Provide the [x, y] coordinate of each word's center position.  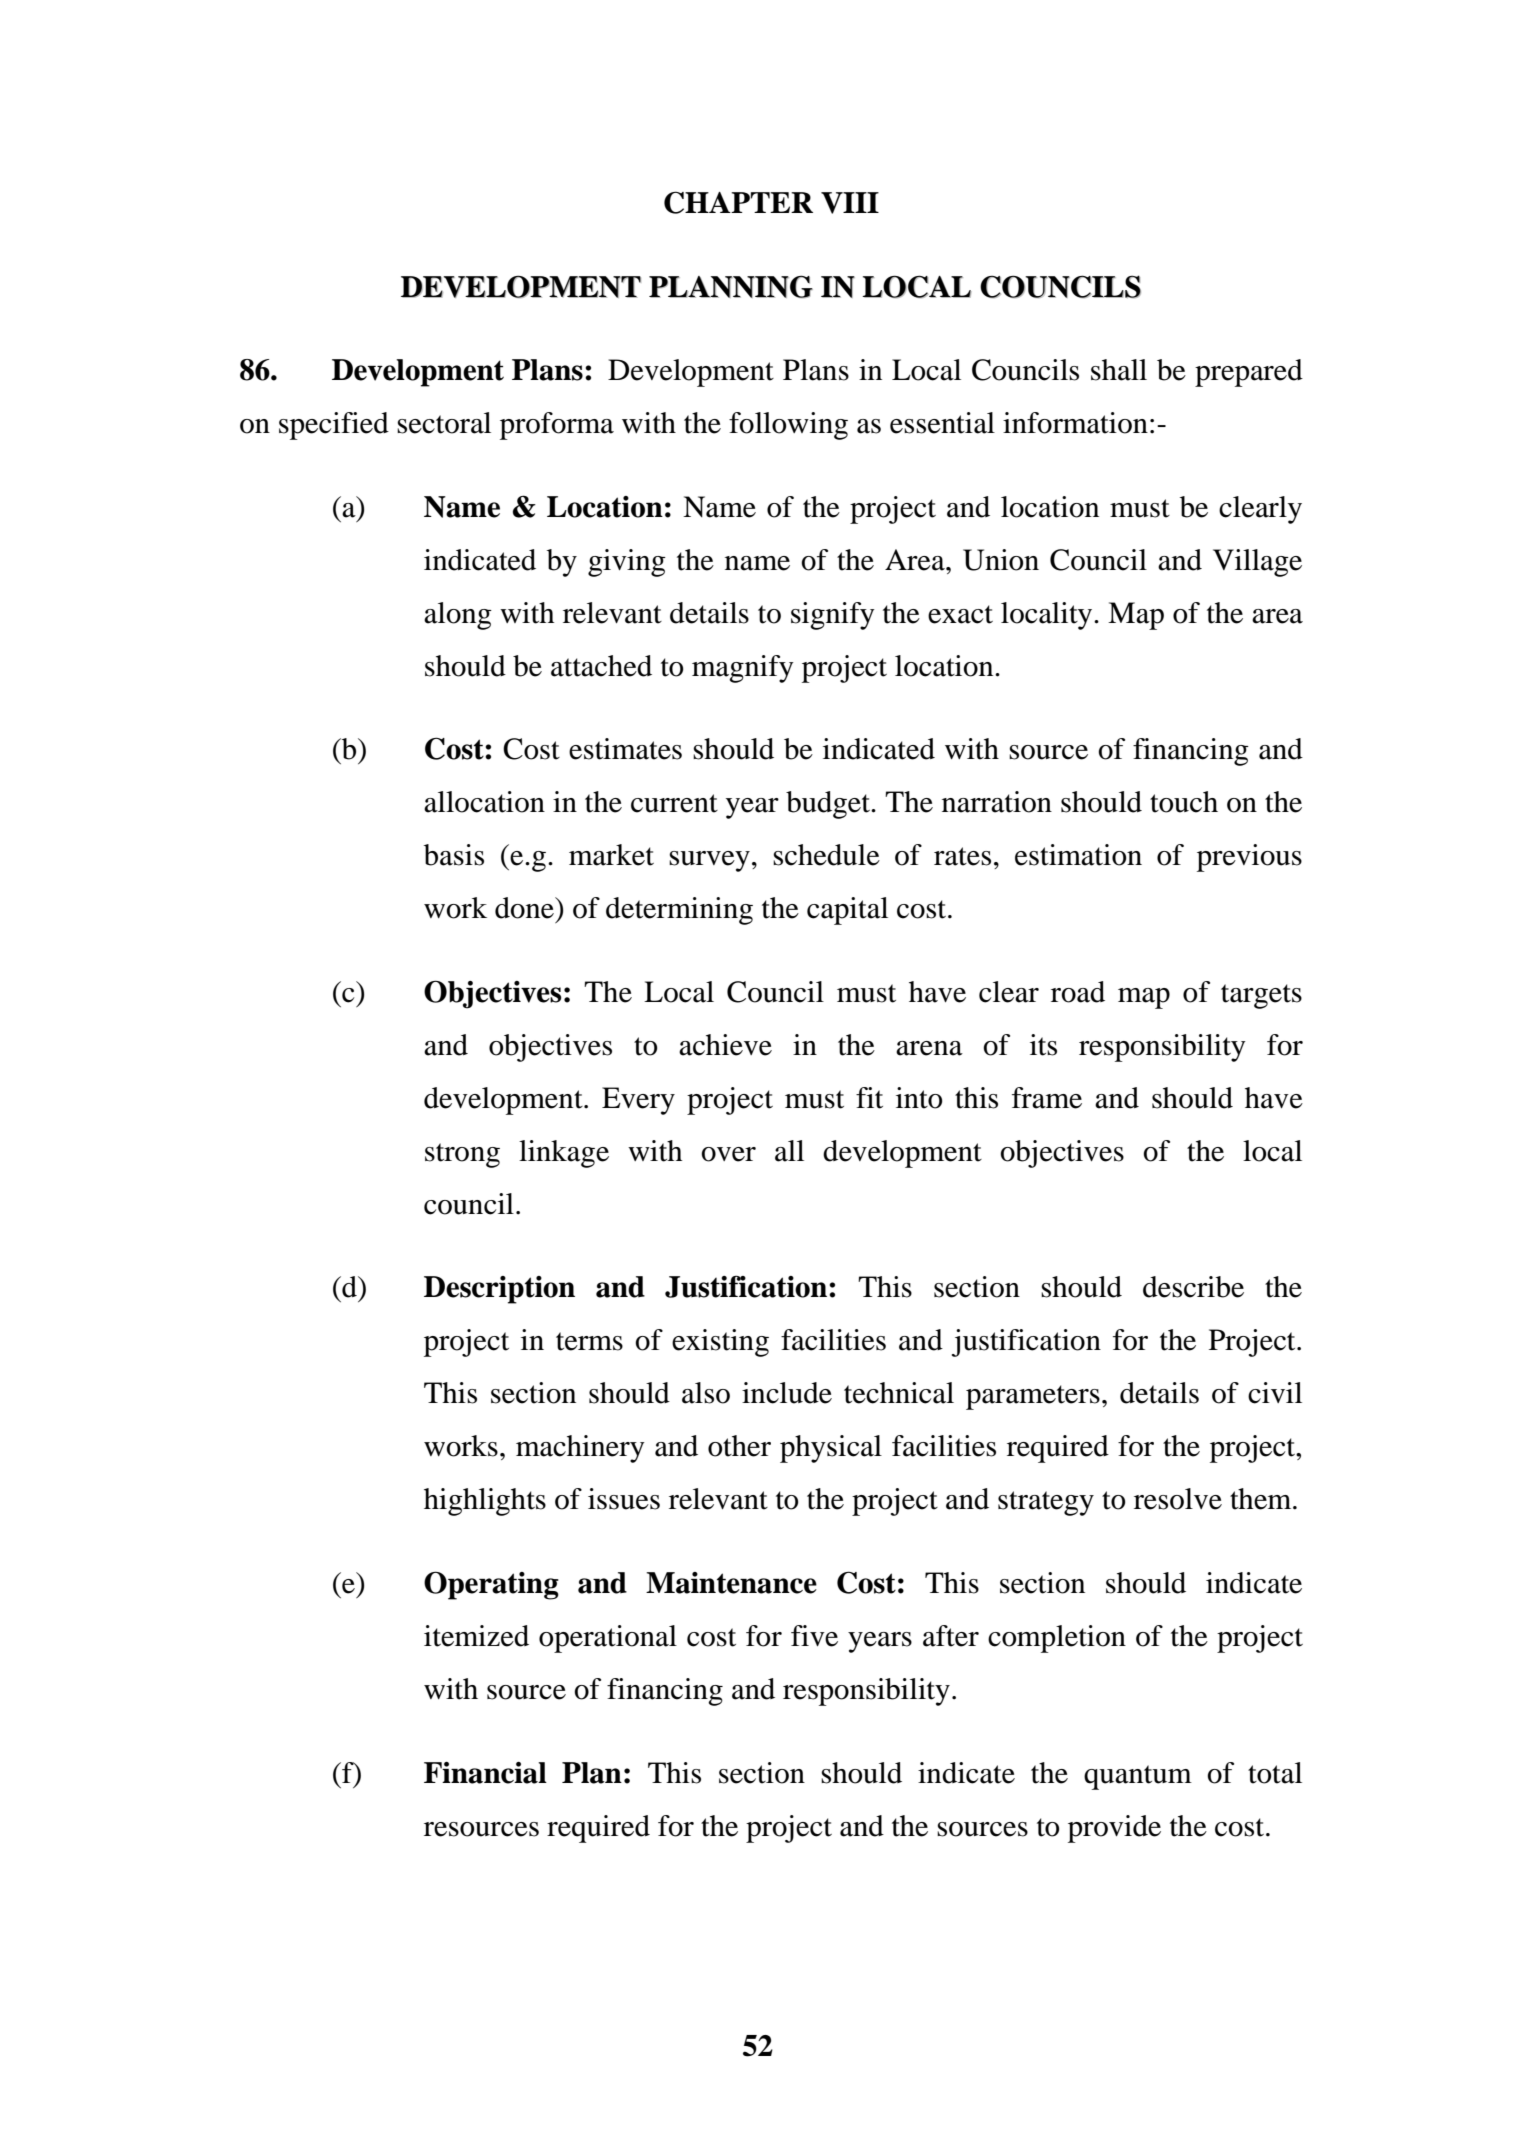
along [458, 616]
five [814, 1636]
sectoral [444, 423]
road [1078, 992]
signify [833, 616]
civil [1275, 1393]
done [525, 908]
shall [1119, 370]
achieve [725, 1045]
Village [1257, 563]
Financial [485, 1773]
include [787, 1393]
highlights [485, 1502]
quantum [1138, 1777]
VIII [850, 203]
